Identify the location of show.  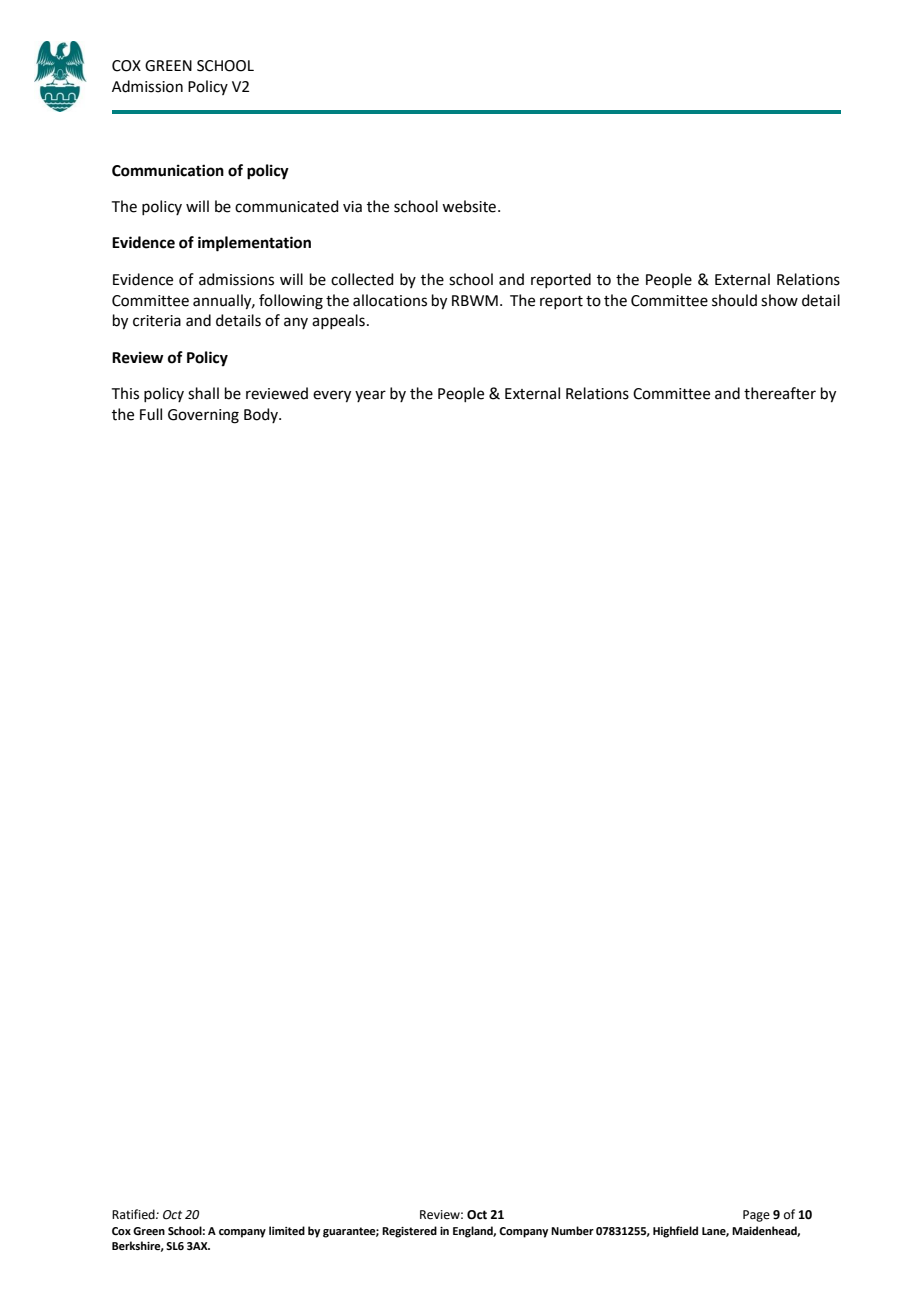
(779, 300).
